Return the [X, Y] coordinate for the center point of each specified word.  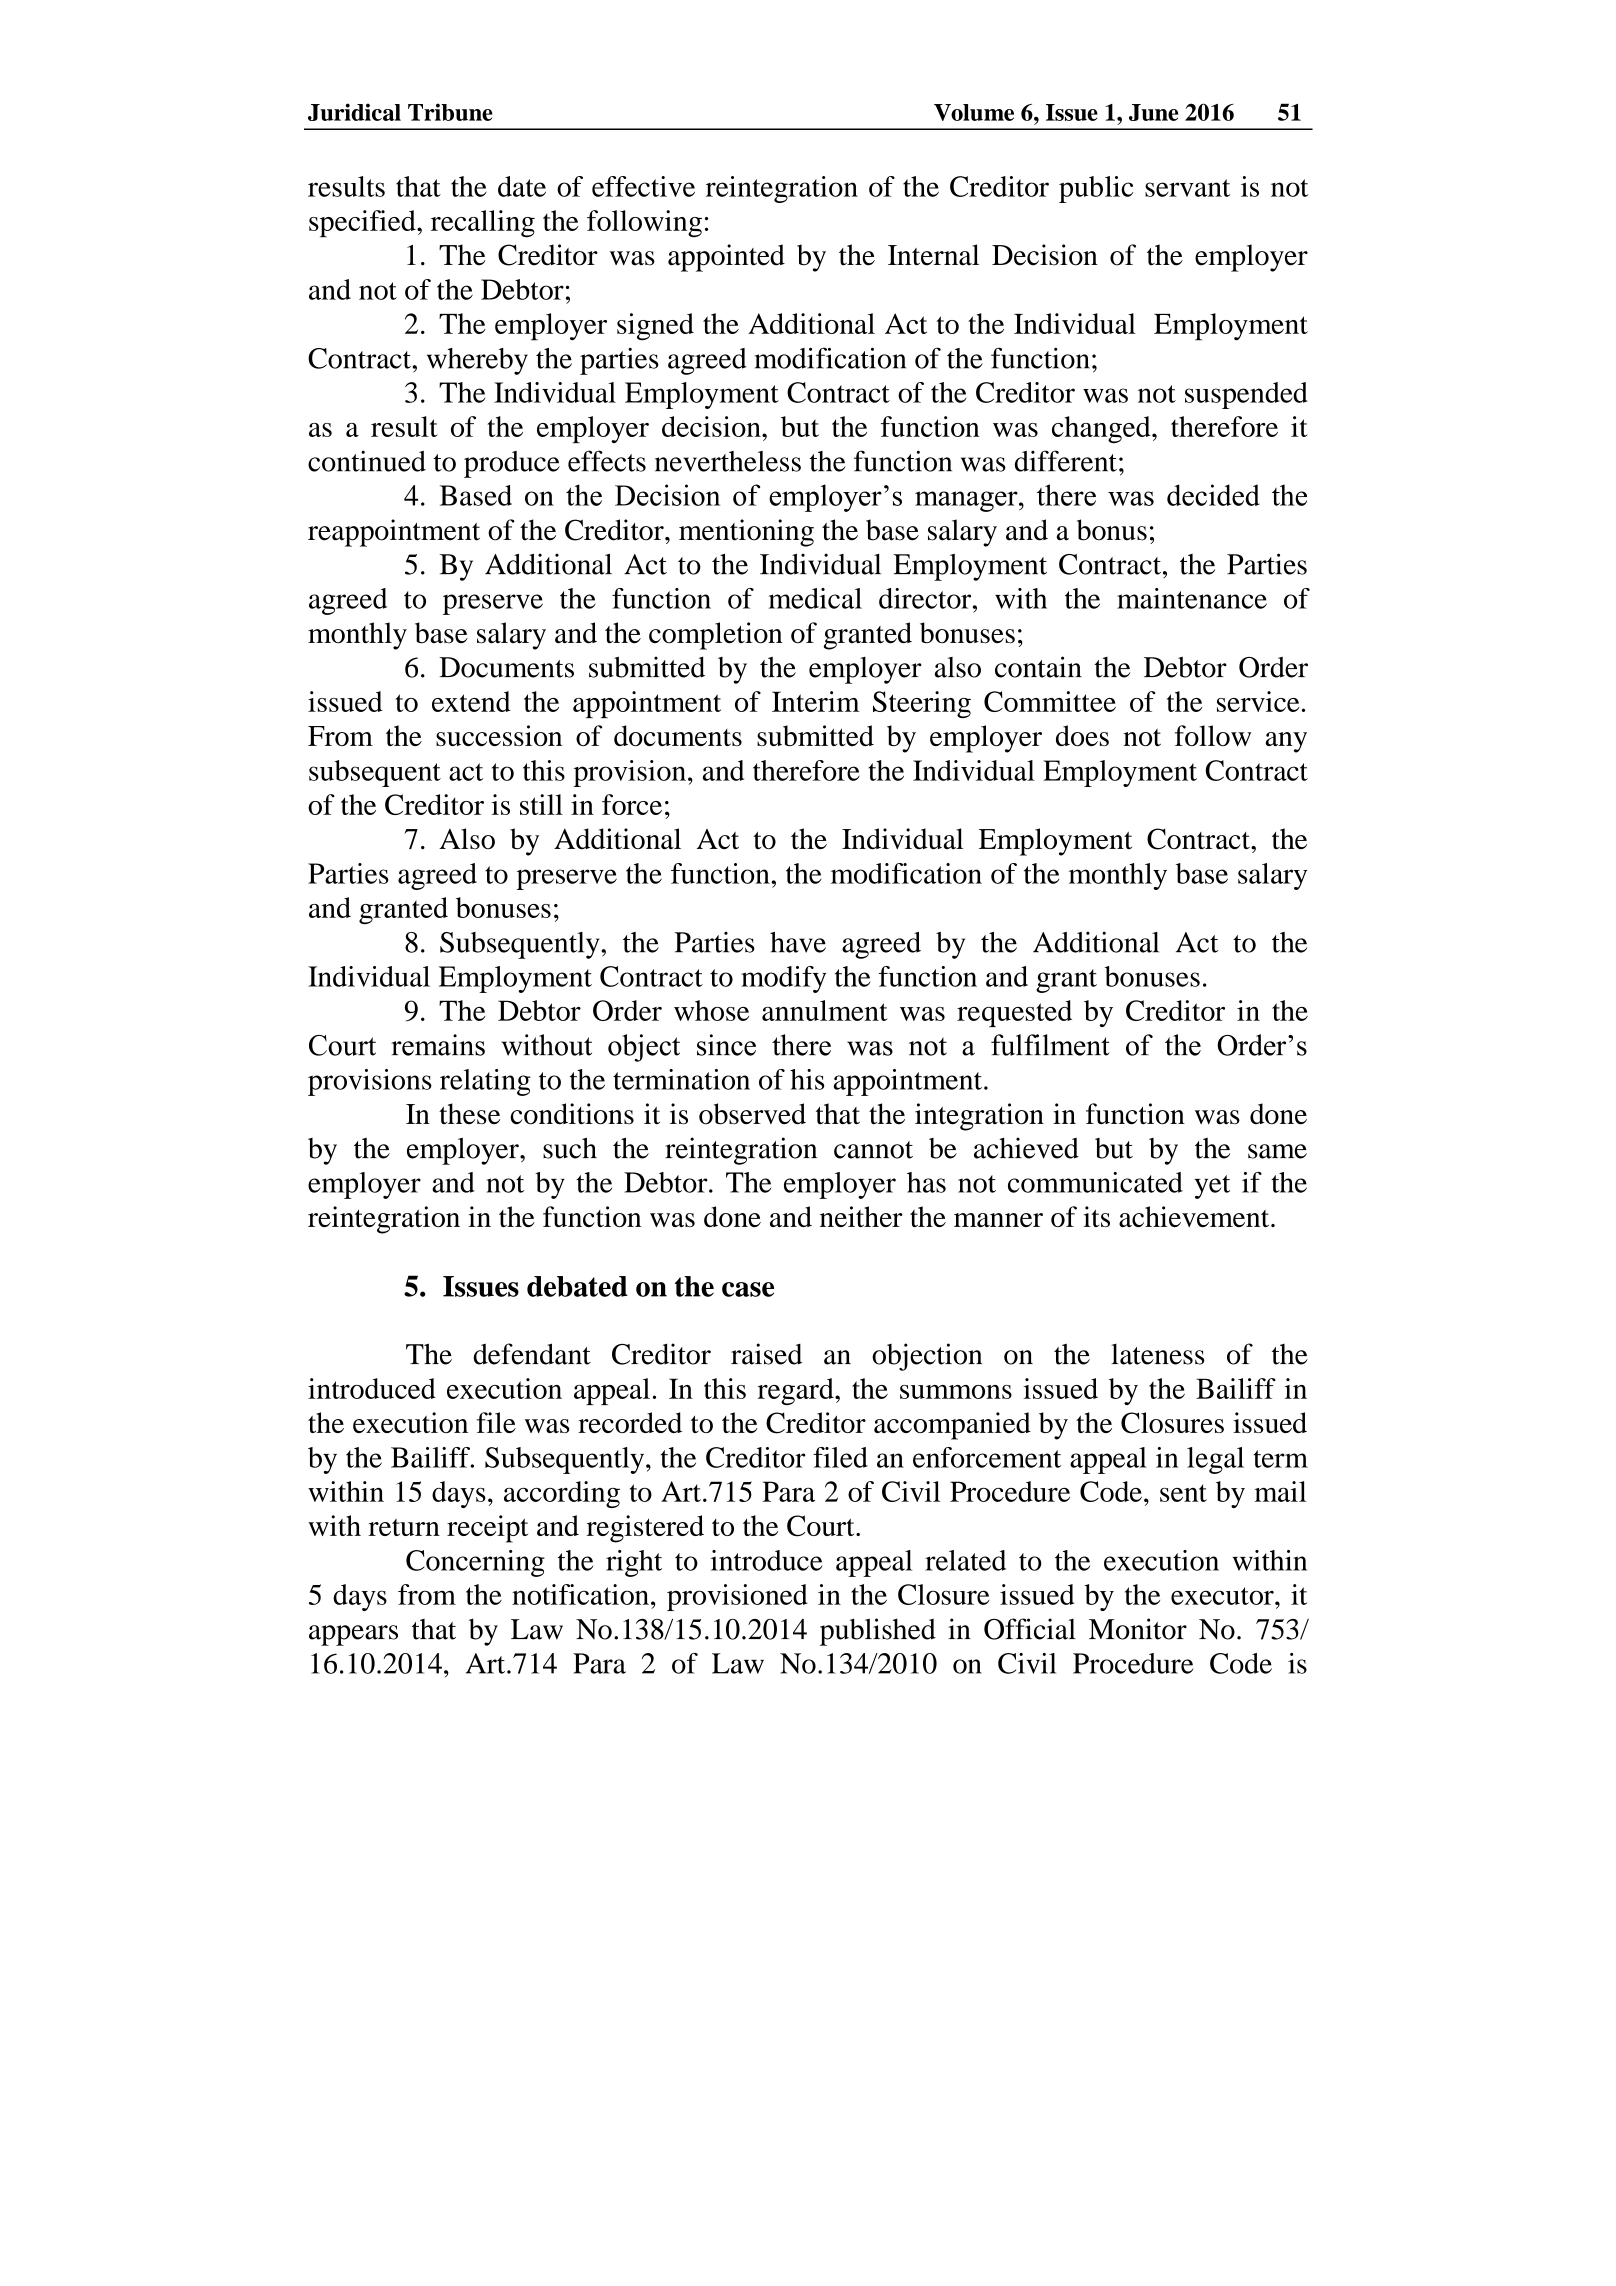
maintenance [1192, 598]
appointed [726, 258]
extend [471, 701]
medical [815, 598]
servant [1187, 188]
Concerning [475, 1563]
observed [752, 1114]
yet [1212, 1187]
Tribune [450, 112]
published [878, 1632]
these [469, 1114]
